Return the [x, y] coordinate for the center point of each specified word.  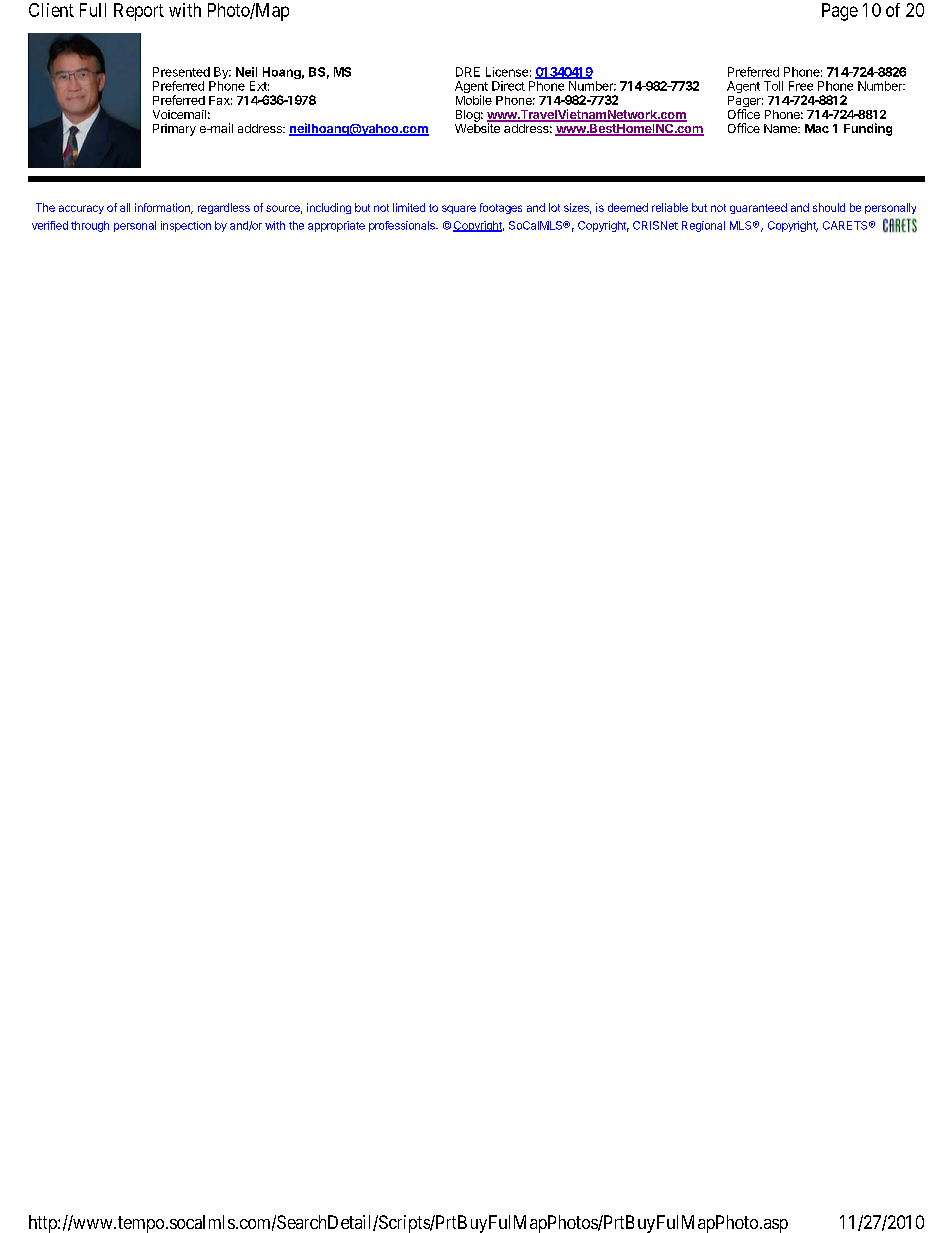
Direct [508, 86]
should [829, 207]
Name [781, 128]
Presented [181, 72]
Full [93, 10]
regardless [224, 208]
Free [801, 86]
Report [139, 12]
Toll [773, 86]
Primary [174, 130]
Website [477, 128]
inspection [186, 226]
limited [409, 207]
